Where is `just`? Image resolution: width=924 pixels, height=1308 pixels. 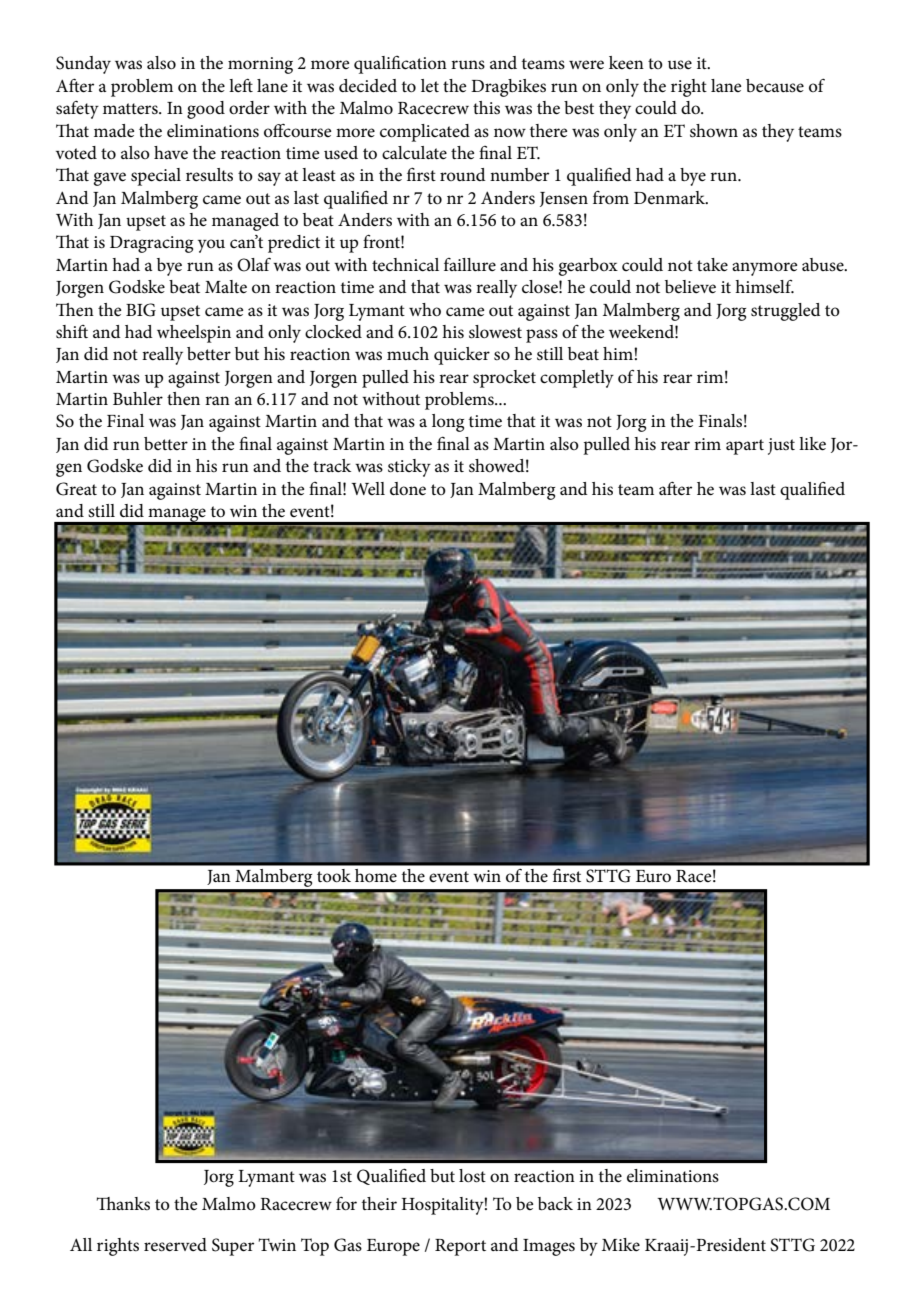
just is located at coordinates (781, 446).
